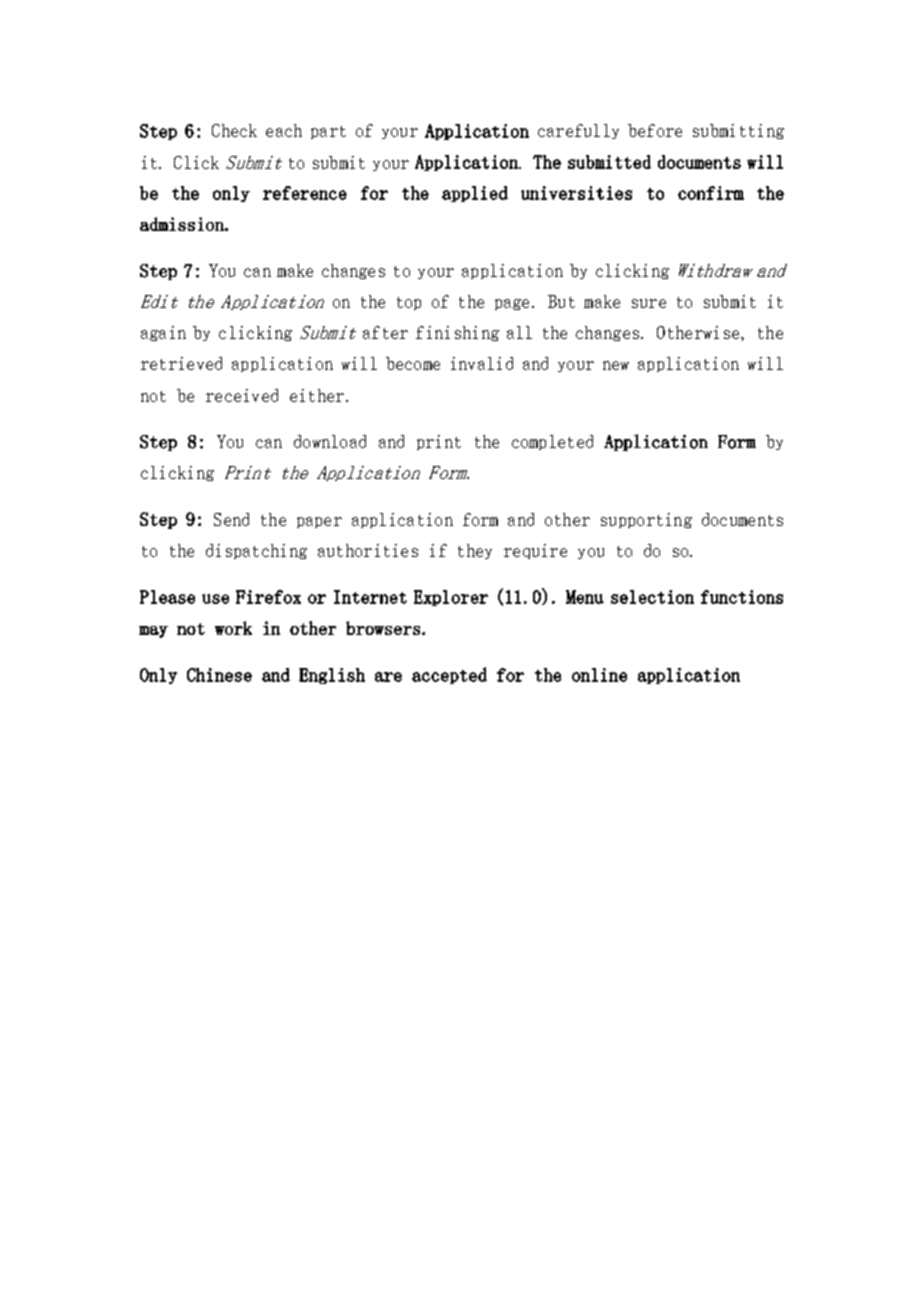 The width and height of the screenshot is (924, 1308). What do you see at coordinates (616, 365) in the screenshot?
I see `new` at bounding box center [616, 365].
